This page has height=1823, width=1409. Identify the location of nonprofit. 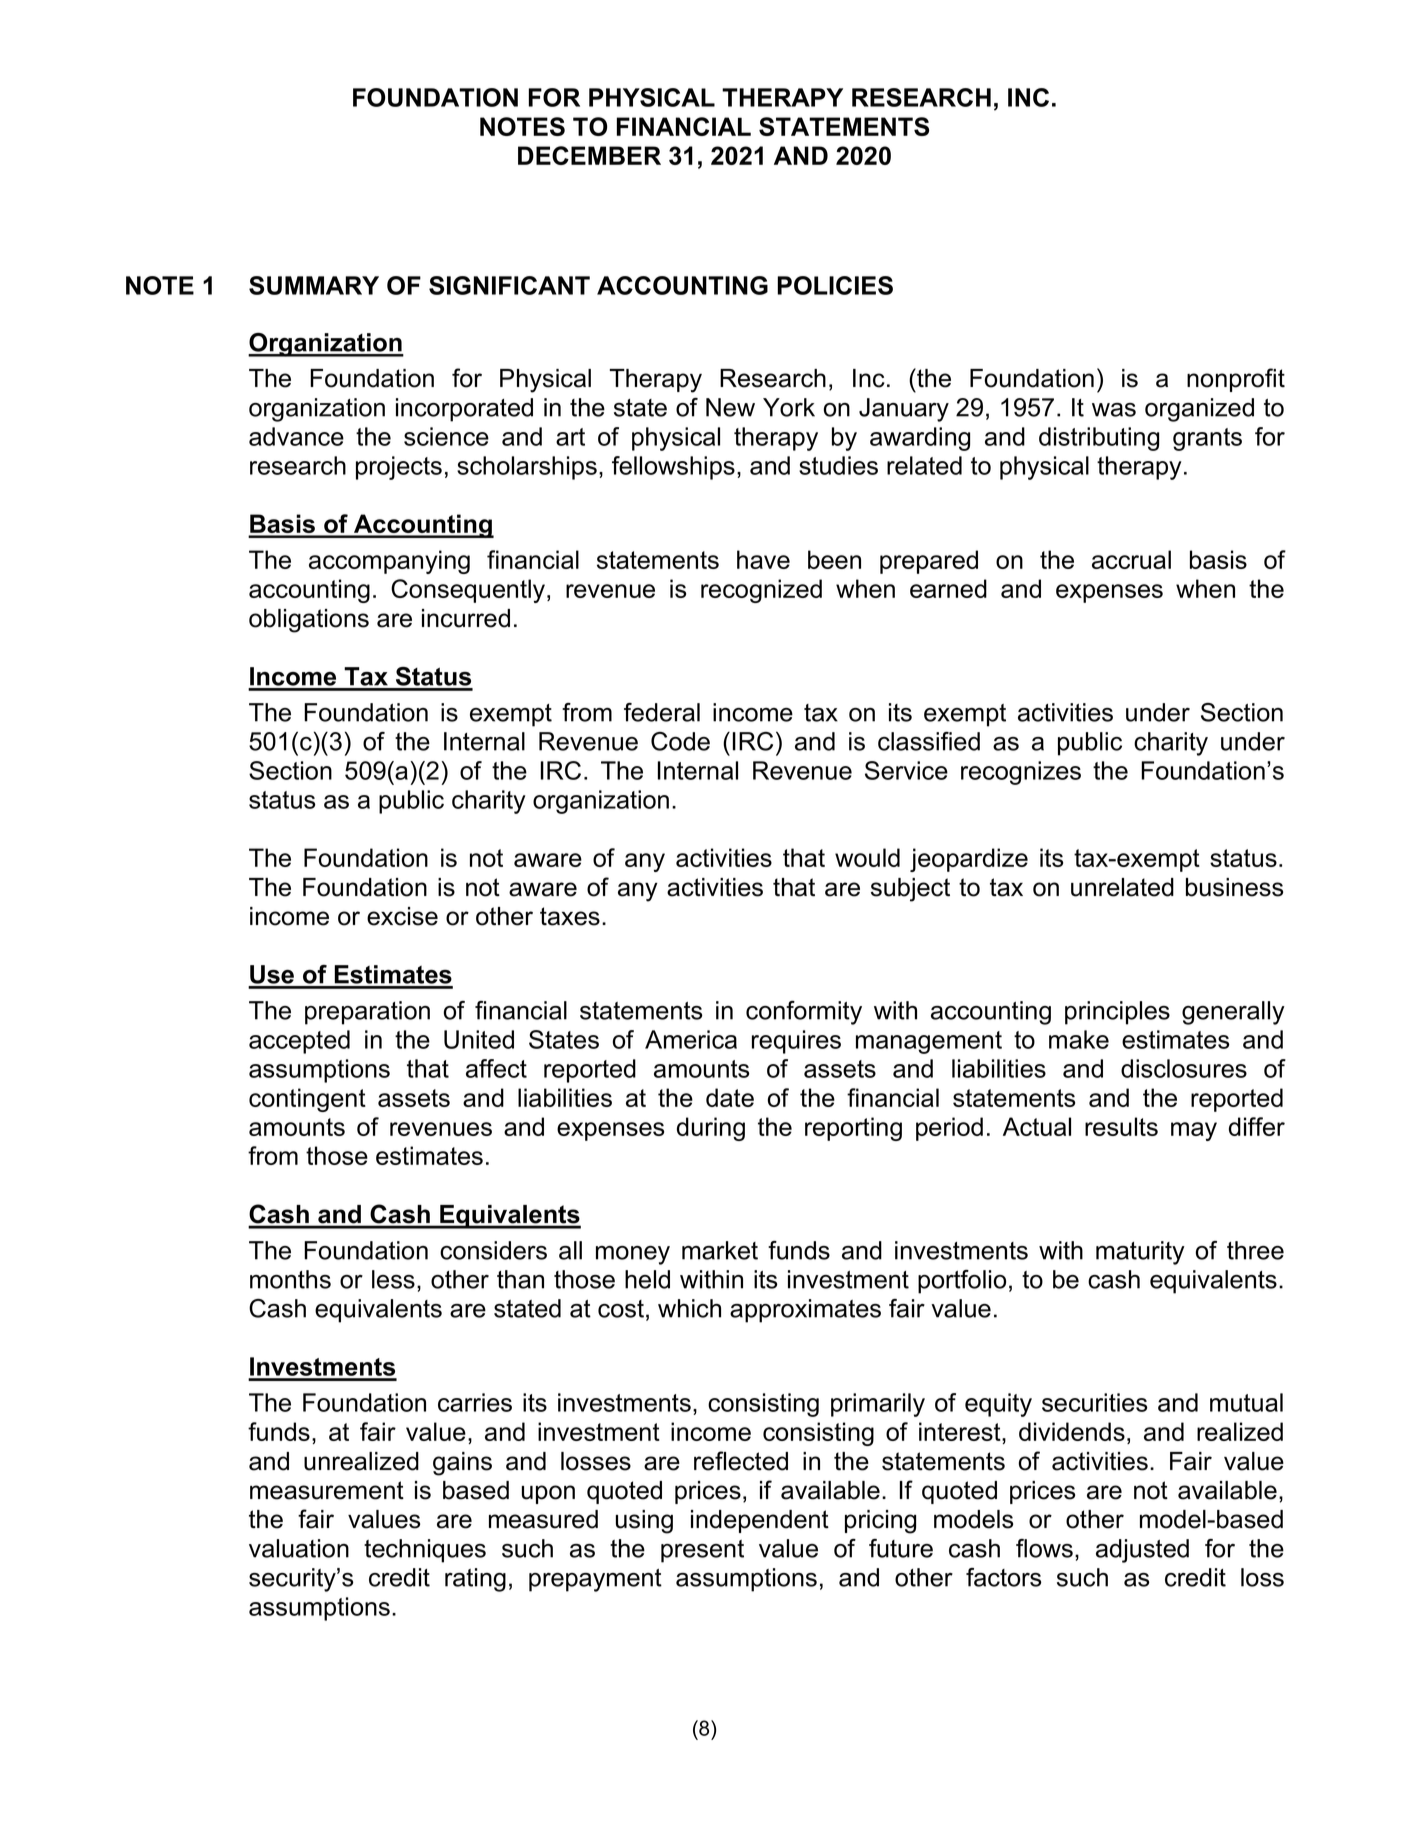
(1236, 380).
